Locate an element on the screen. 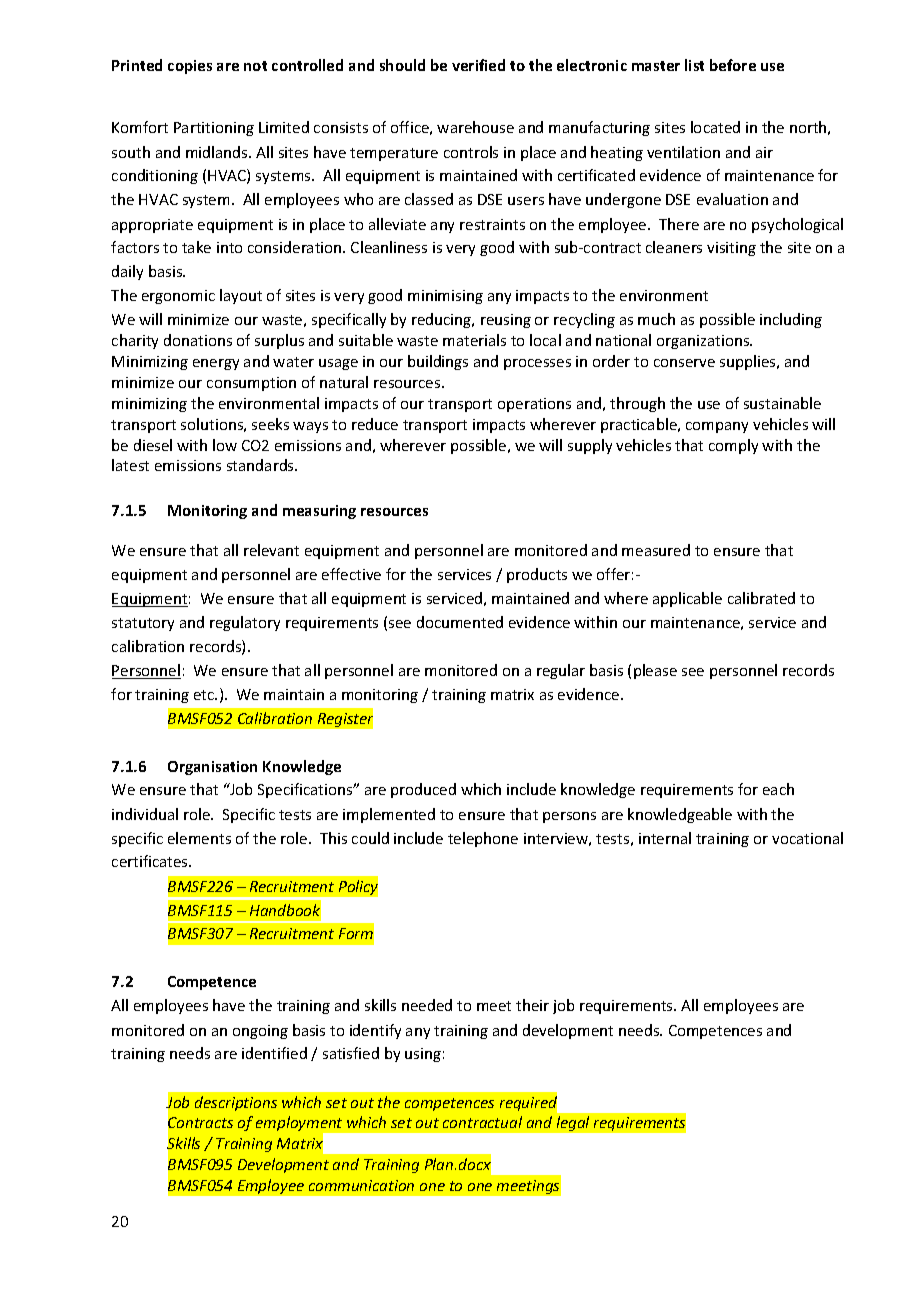 Image resolution: width=924 pixels, height=1308 pixels. calibrated is located at coordinates (761, 598).
